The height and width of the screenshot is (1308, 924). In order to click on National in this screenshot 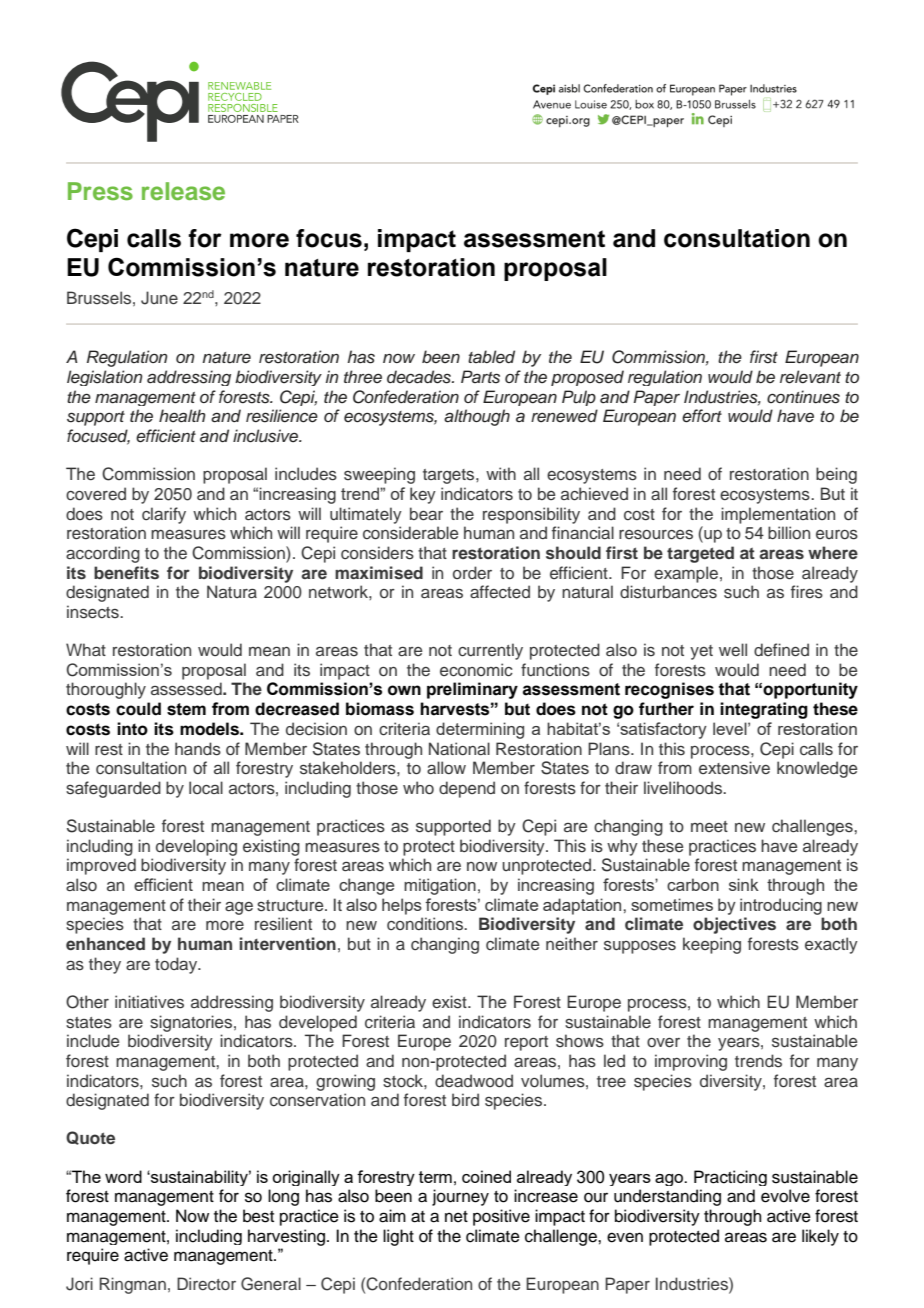, I will do `click(459, 748)`.
